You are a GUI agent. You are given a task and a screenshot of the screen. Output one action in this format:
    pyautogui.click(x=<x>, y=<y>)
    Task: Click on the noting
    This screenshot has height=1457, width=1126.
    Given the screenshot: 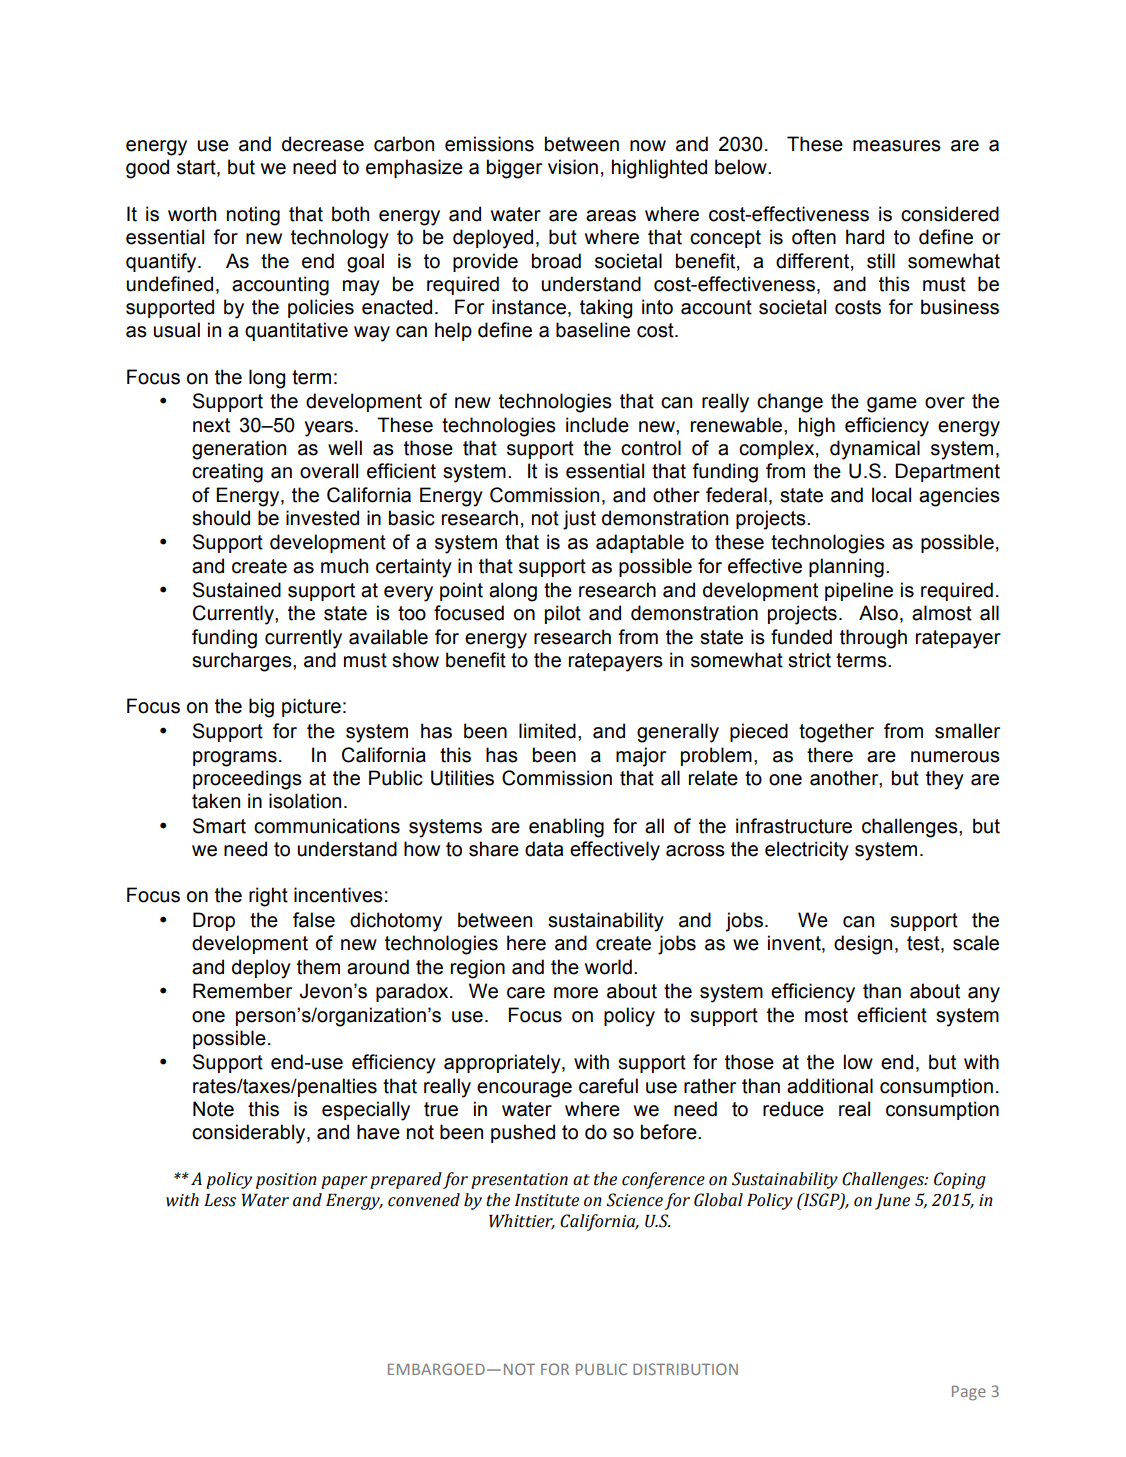 What is the action you would take?
    pyautogui.click(x=253, y=216)
